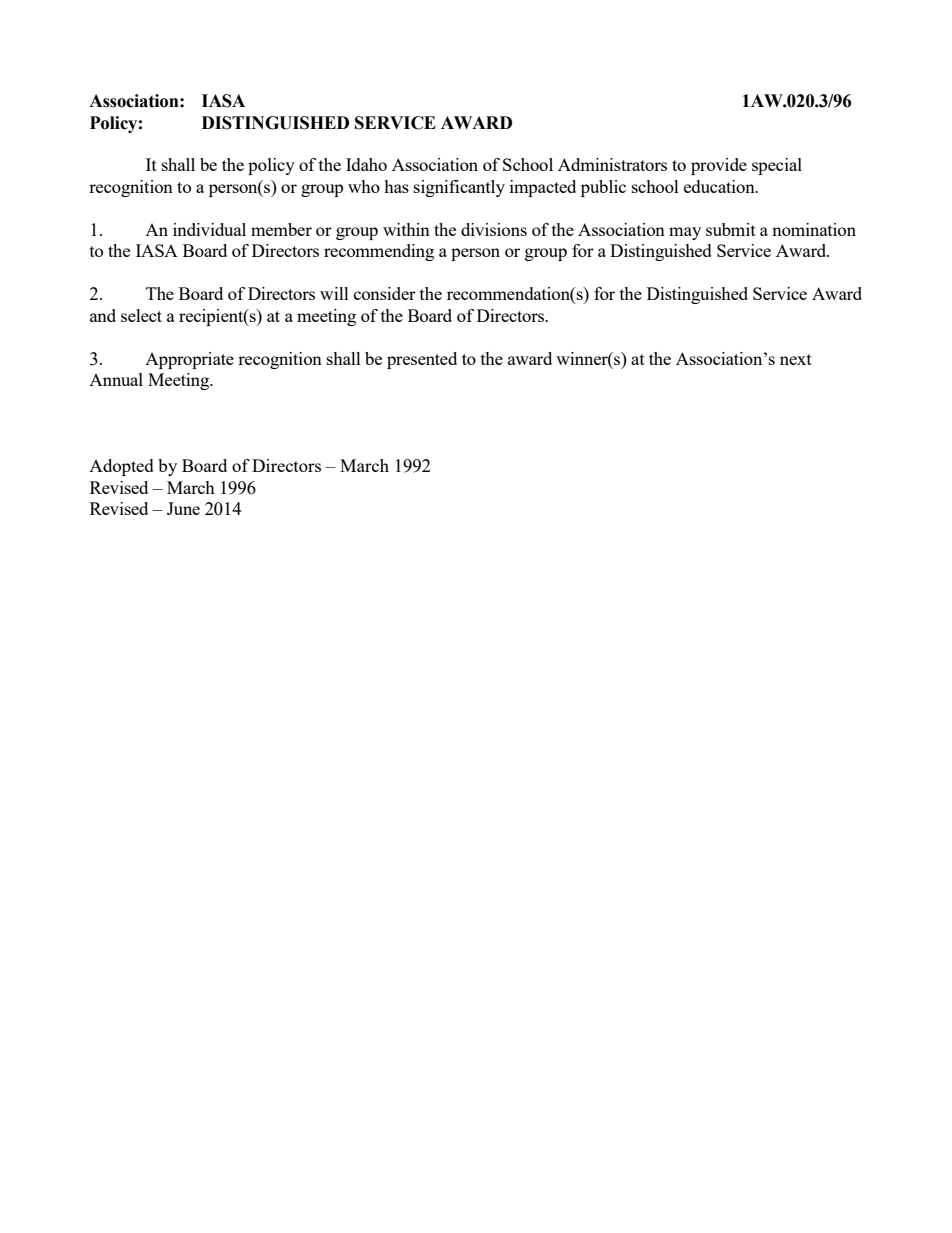 Image resolution: width=952 pixels, height=1233 pixels. Describe the element at coordinates (459, 188) in the image. I see `significantly` at that location.
